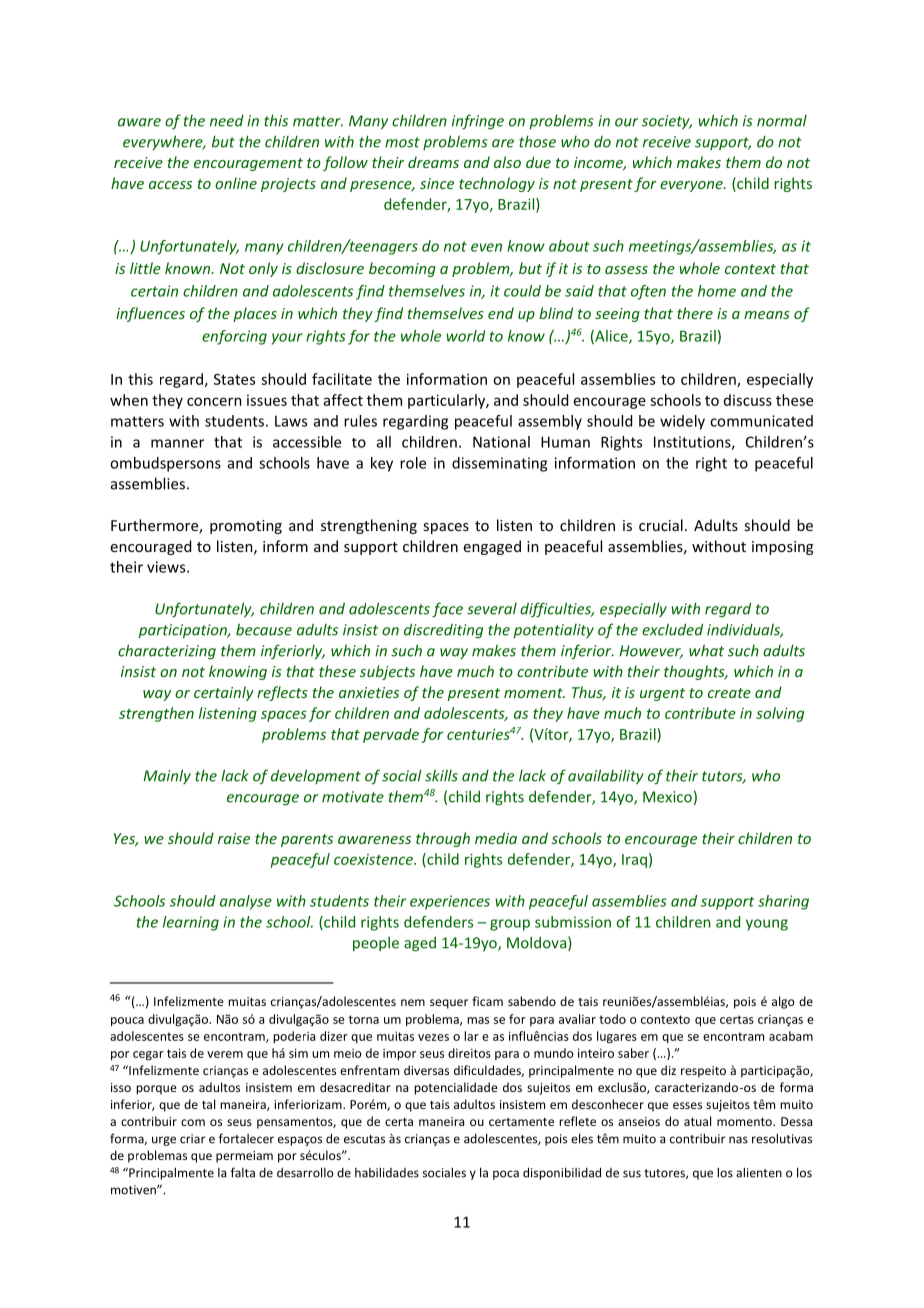  I want to click on nas, so click(738, 1140).
